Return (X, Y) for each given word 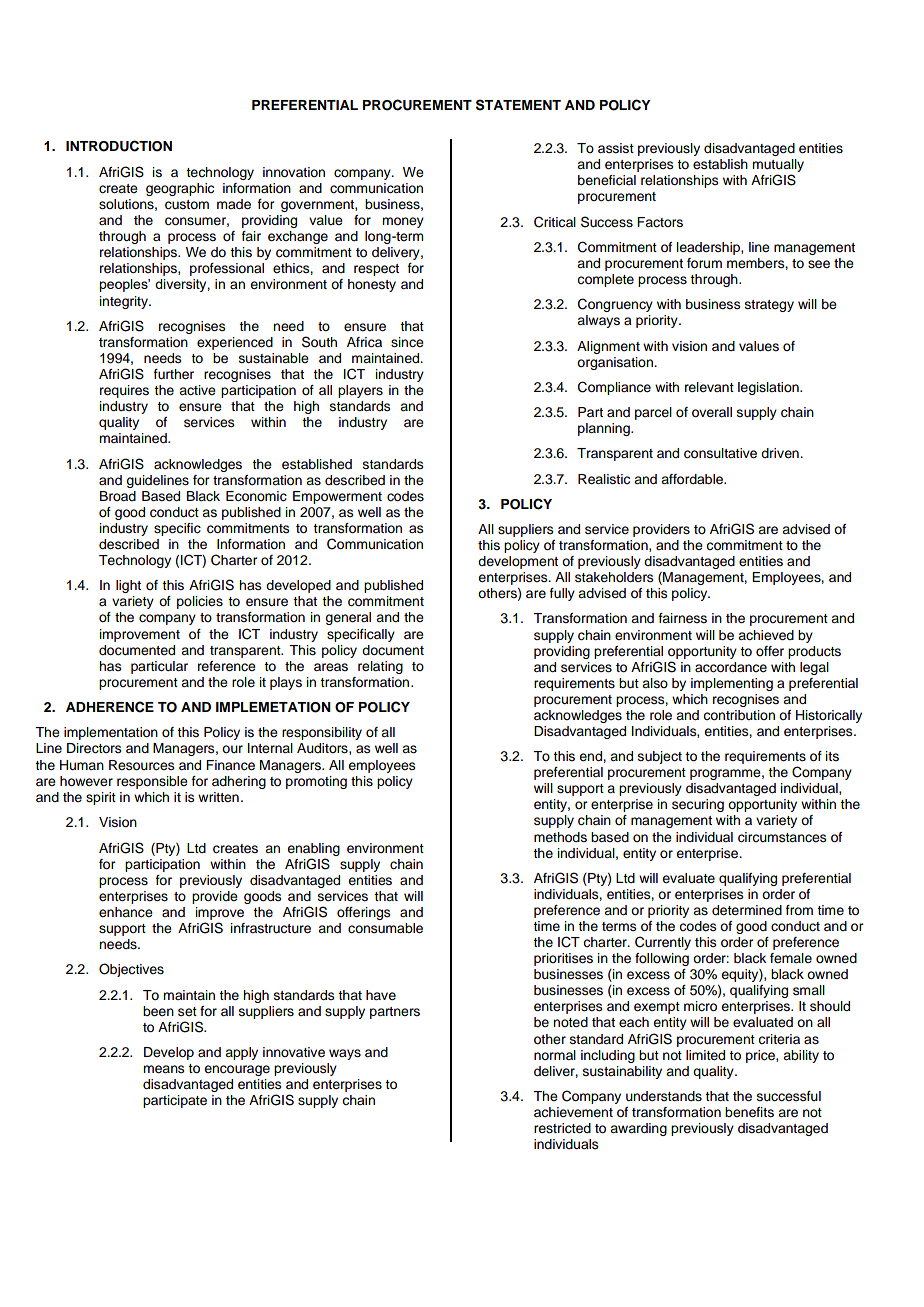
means (164, 1069)
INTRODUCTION (119, 146)
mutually (778, 167)
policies (200, 602)
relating (380, 667)
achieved (766, 635)
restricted (562, 1128)
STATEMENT (518, 105)
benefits (749, 1112)
